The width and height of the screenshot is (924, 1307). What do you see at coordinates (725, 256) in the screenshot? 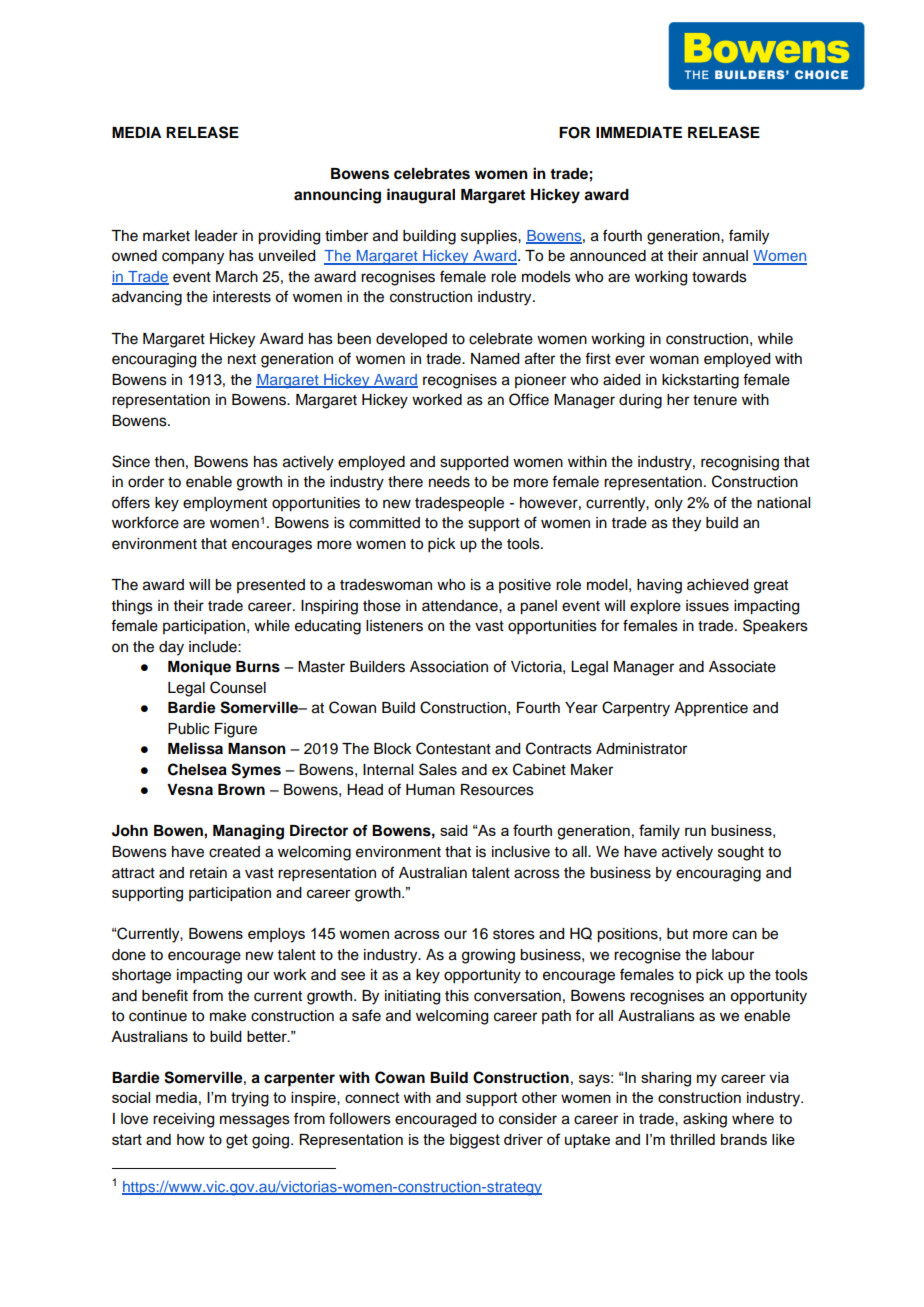
I see `annual` at bounding box center [725, 256].
